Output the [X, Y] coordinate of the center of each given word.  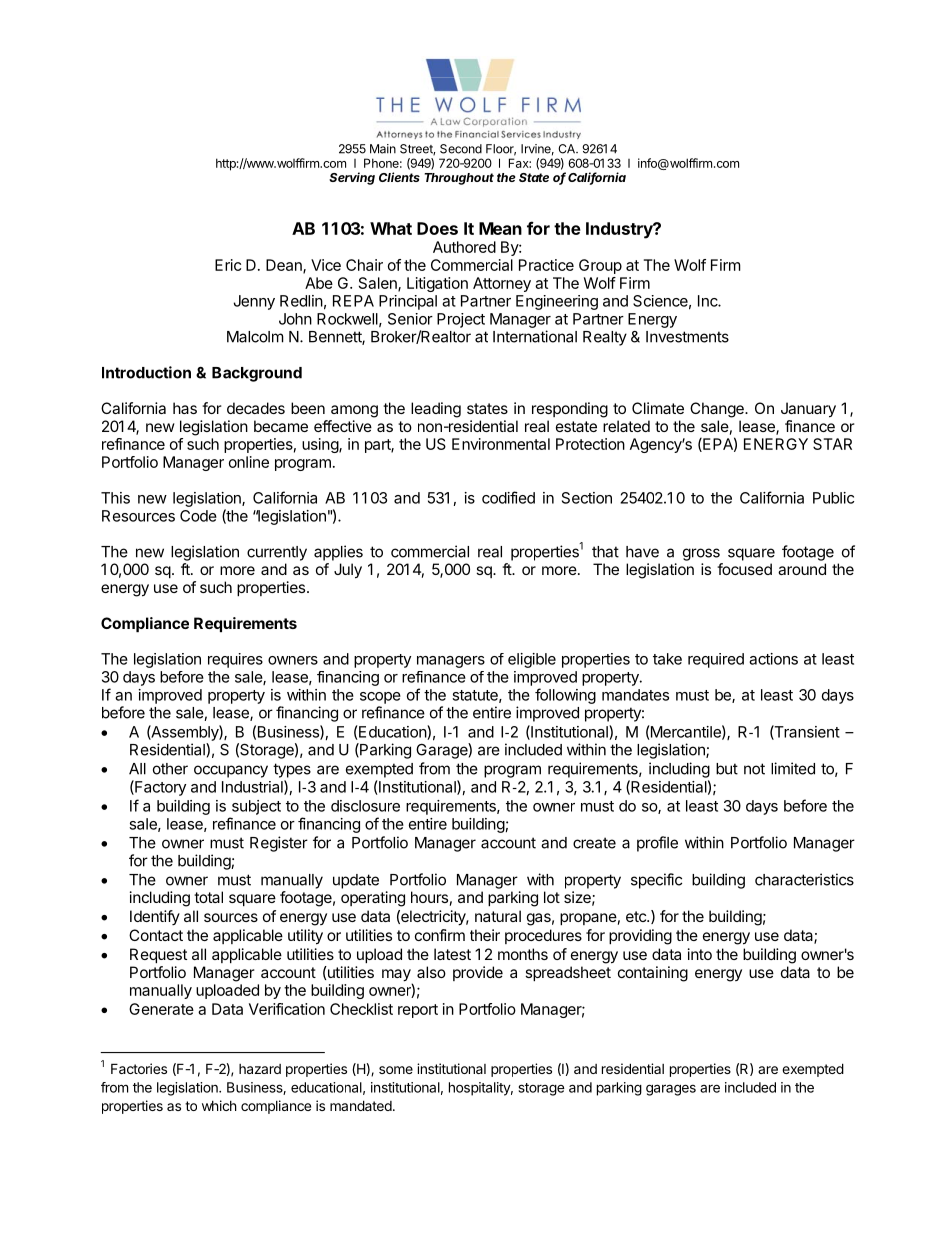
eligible [532, 660]
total [208, 897]
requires [235, 660]
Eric [228, 265]
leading [436, 410]
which [219, 1105]
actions [773, 659]
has [185, 408]
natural [498, 916]
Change [718, 410]
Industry [620, 230]
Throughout [459, 179]
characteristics [804, 879]
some [396, 1070]
